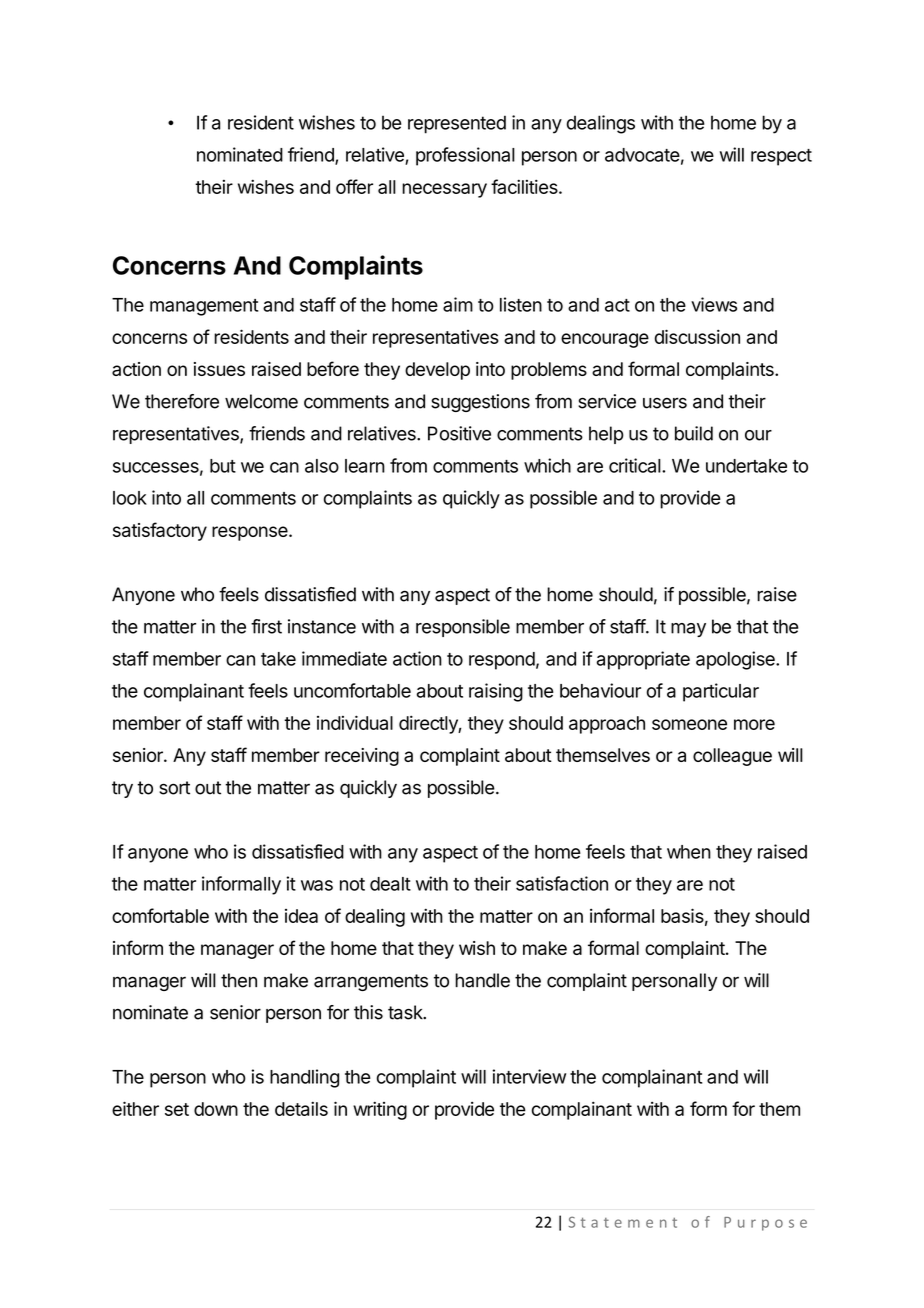  Describe the element at coordinates (465, 156) in the page. I see `professional` at that location.
